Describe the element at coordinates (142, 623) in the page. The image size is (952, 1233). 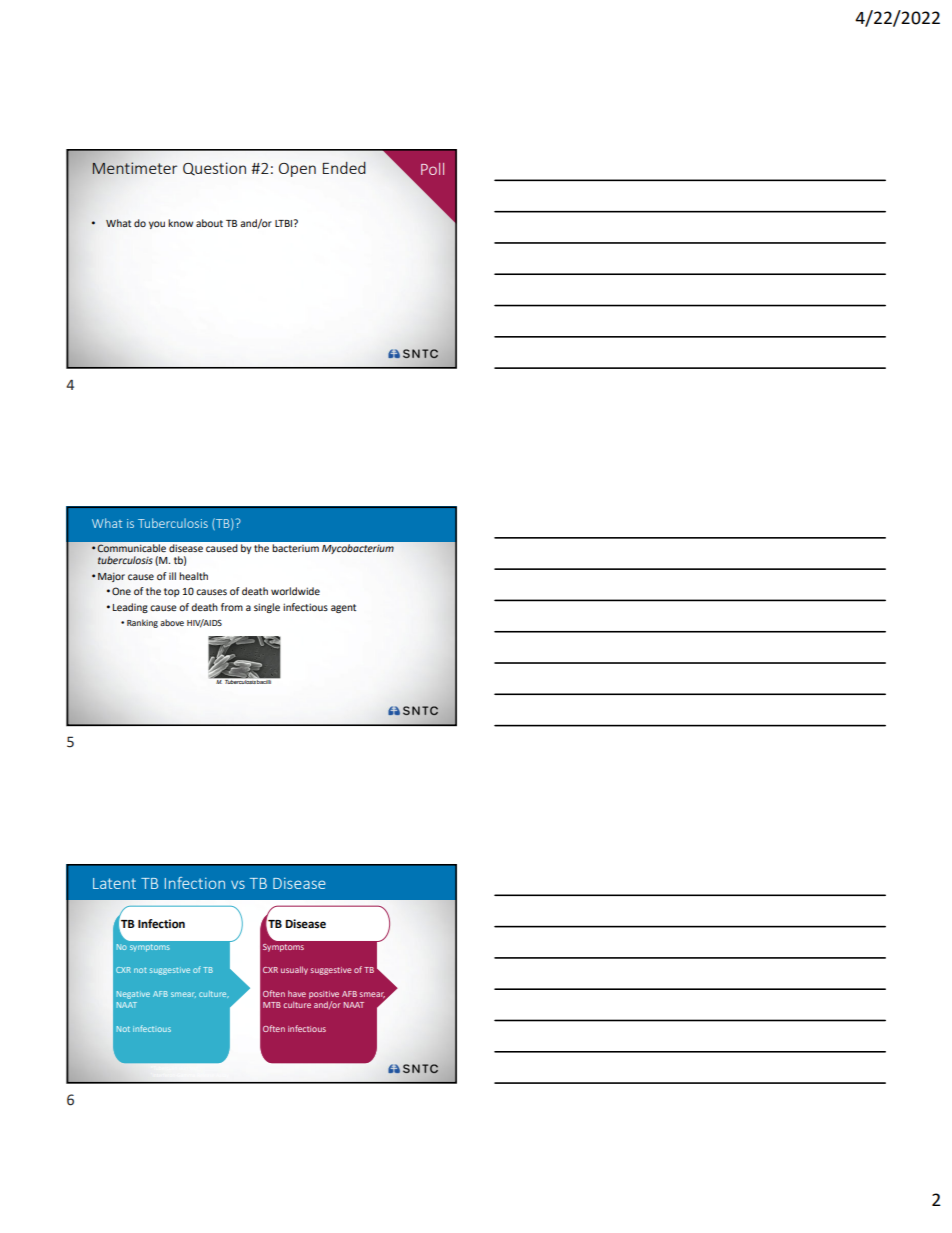
I see `Ranking` at that location.
